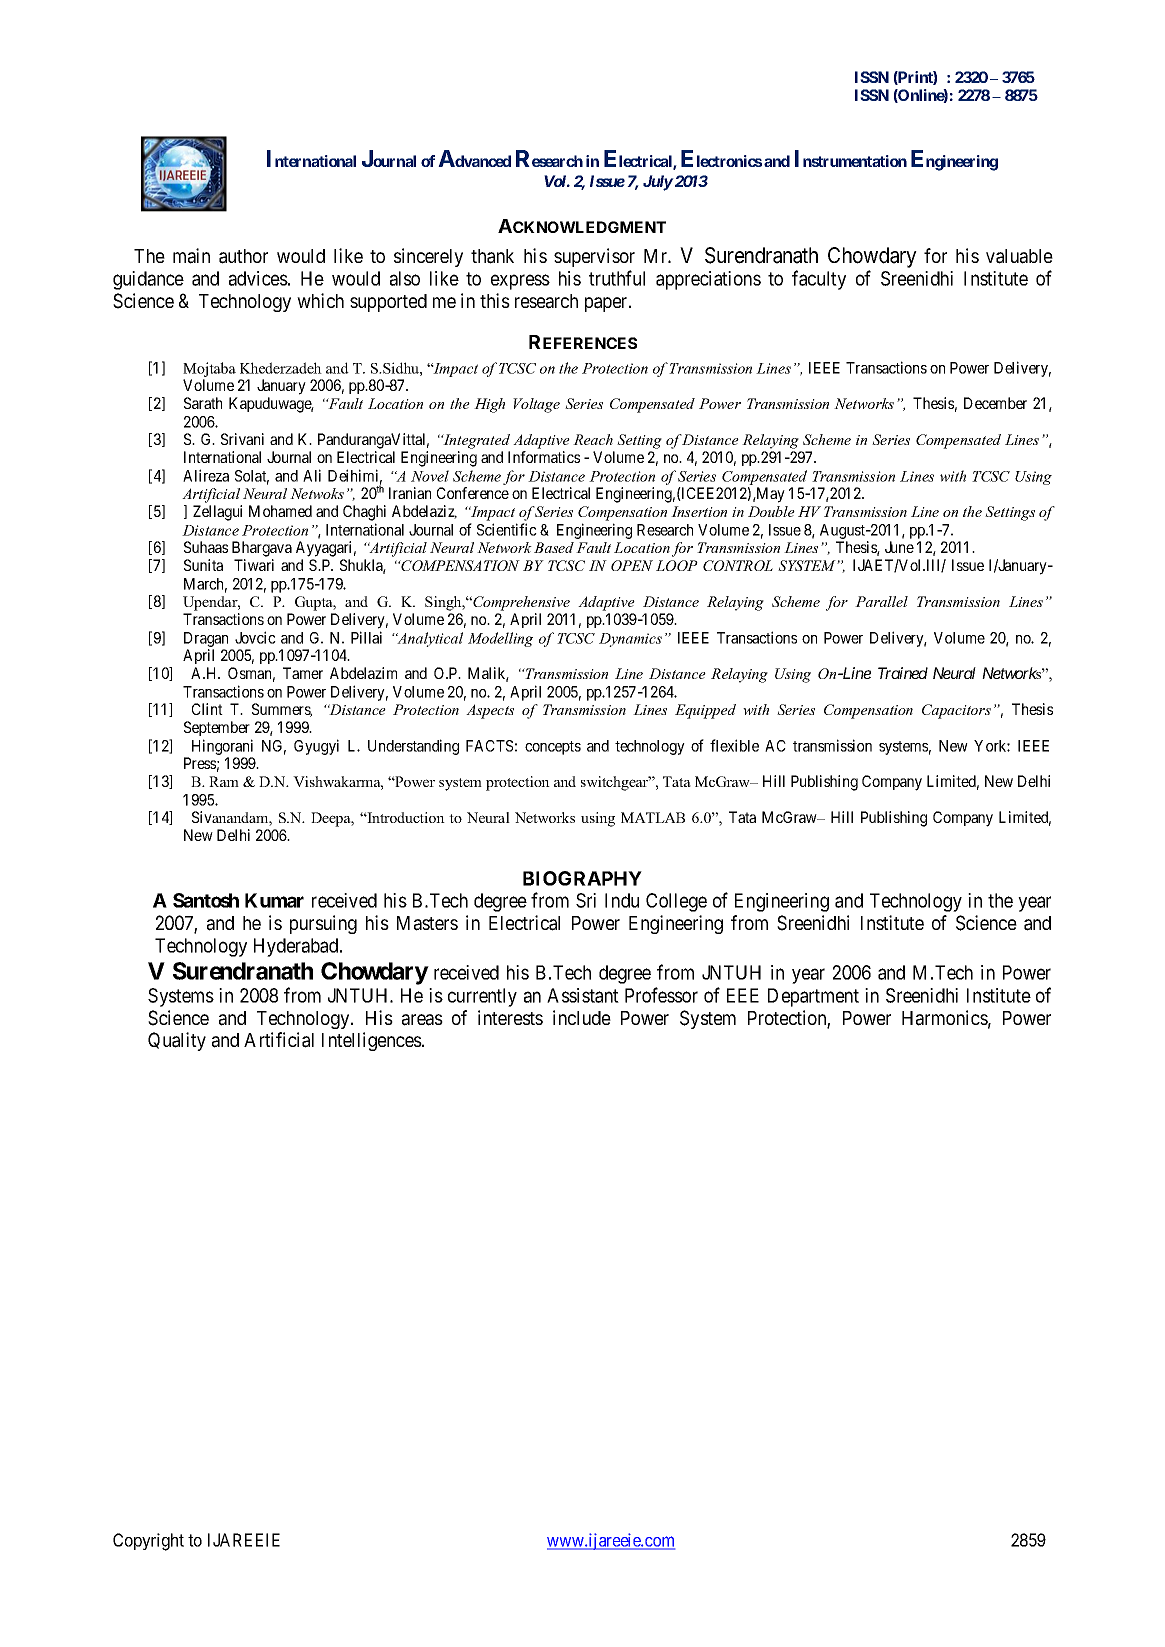 The image size is (1165, 1647). Describe the element at coordinates (617, 278) in the screenshot. I see `truthful` at that location.
